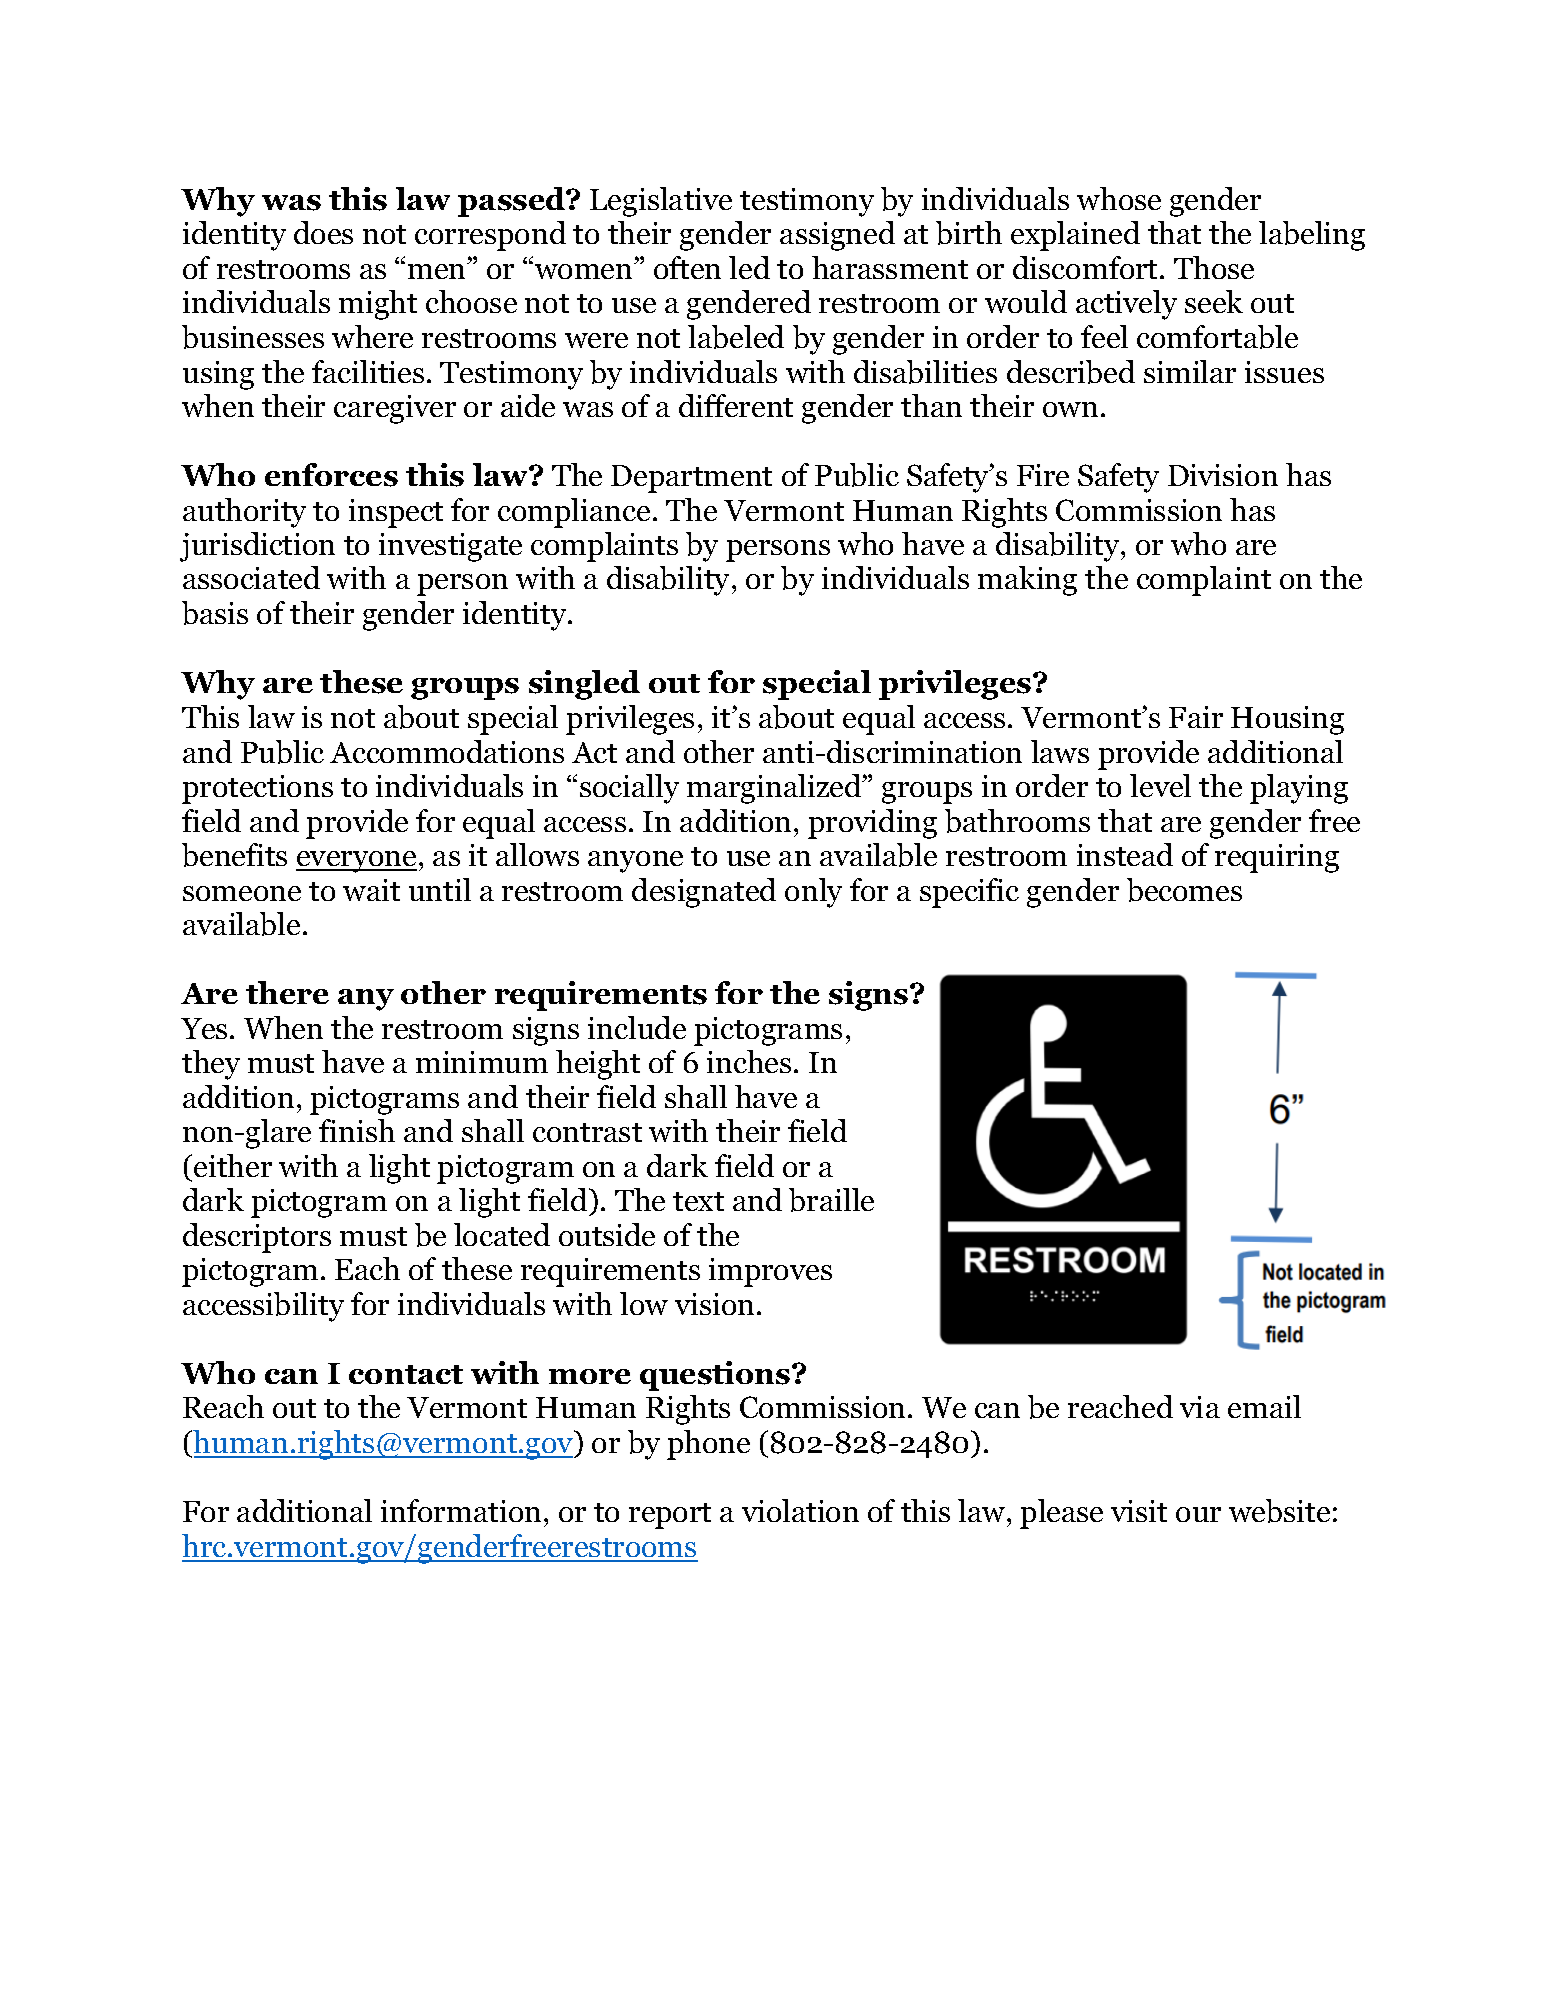 Image resolution: width=1550 pixels, height=2006 pixels. Describe the element at coordinates (1125, 854) in the screenshot. I see `instead` at that location.
